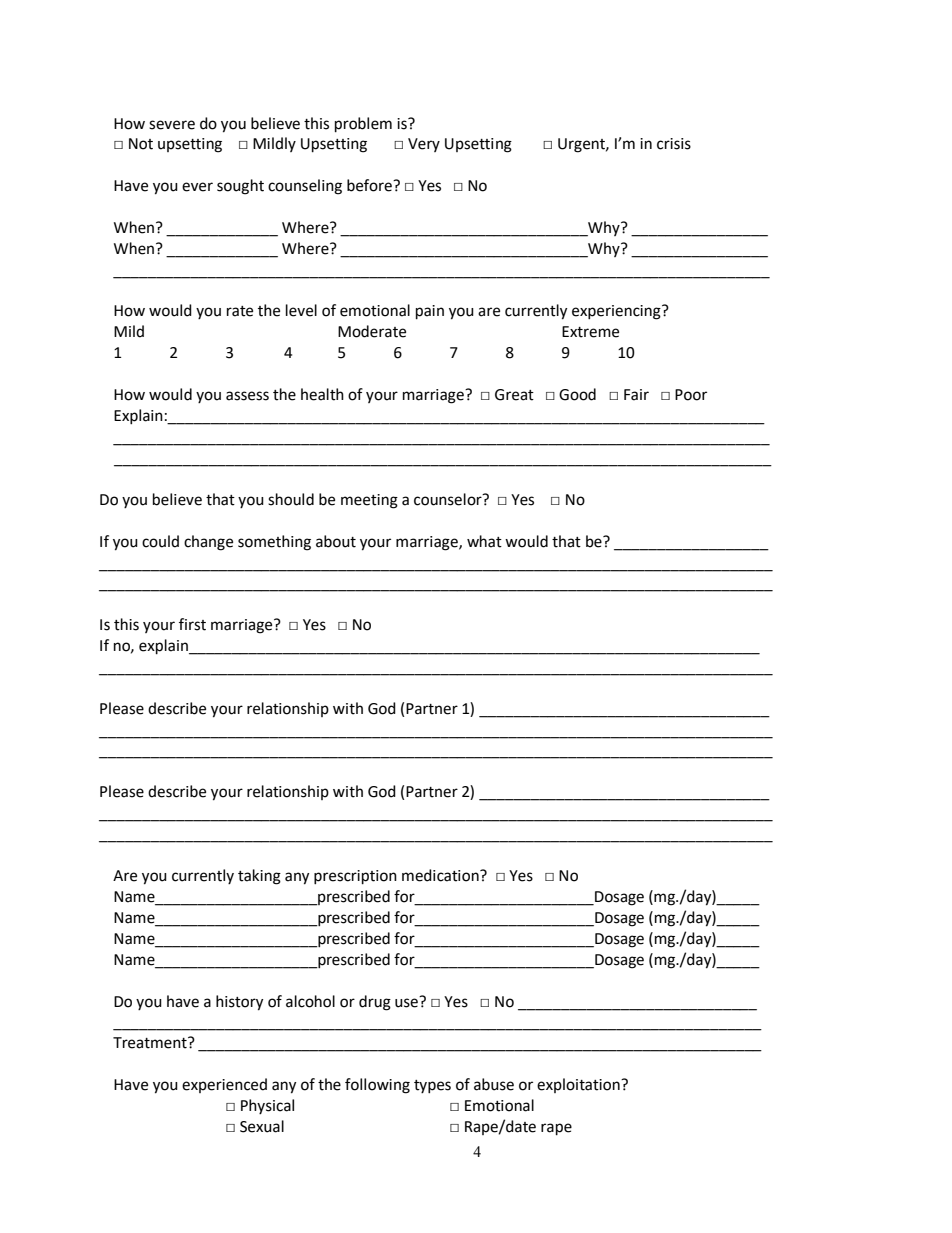 The image size is (952, 1233). Describe the element at coordinates (224, 1085) in the screenshot. I see `experienced` at that location.
